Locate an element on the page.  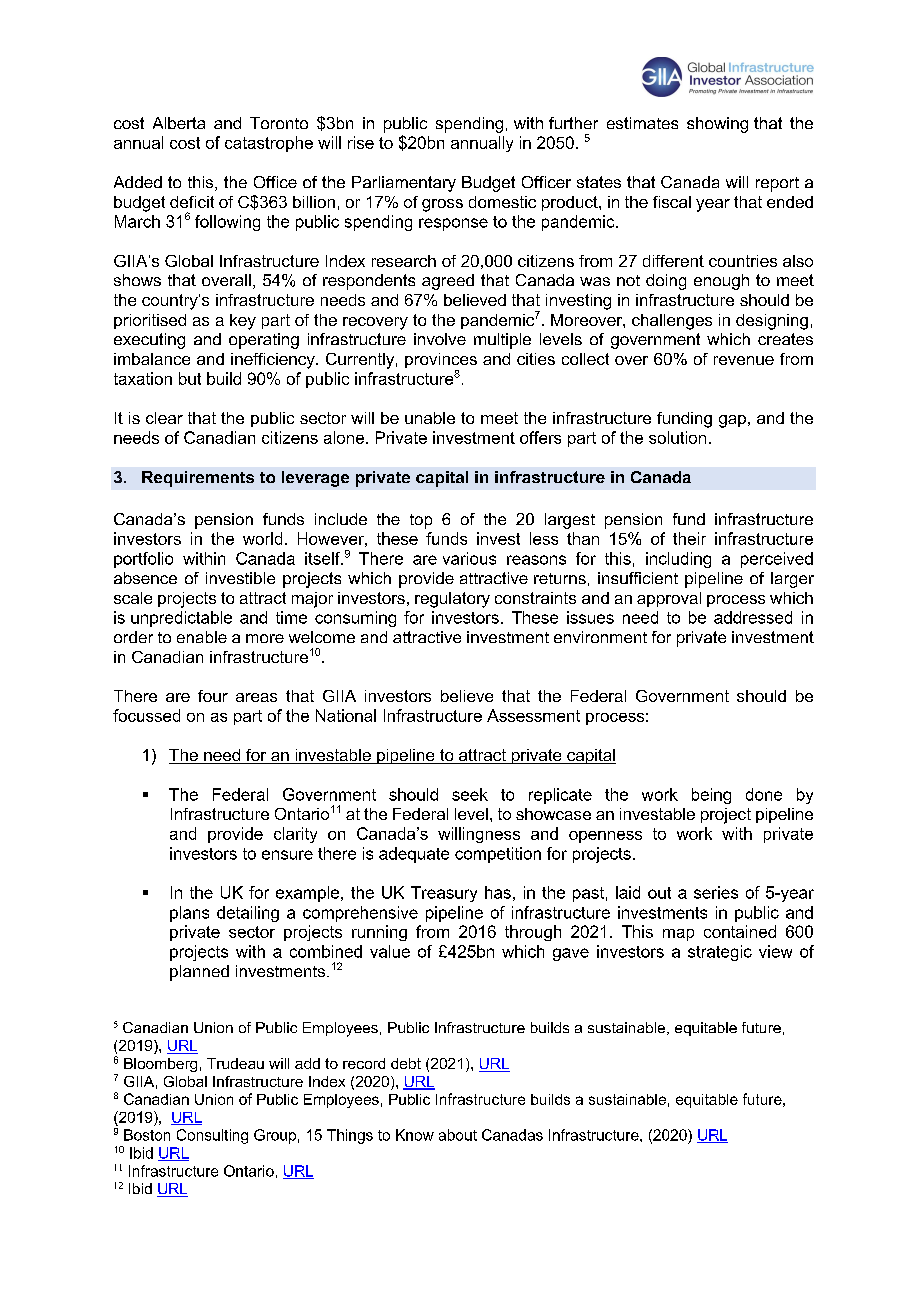
Consulting is located at coordinates (212, 1136).
